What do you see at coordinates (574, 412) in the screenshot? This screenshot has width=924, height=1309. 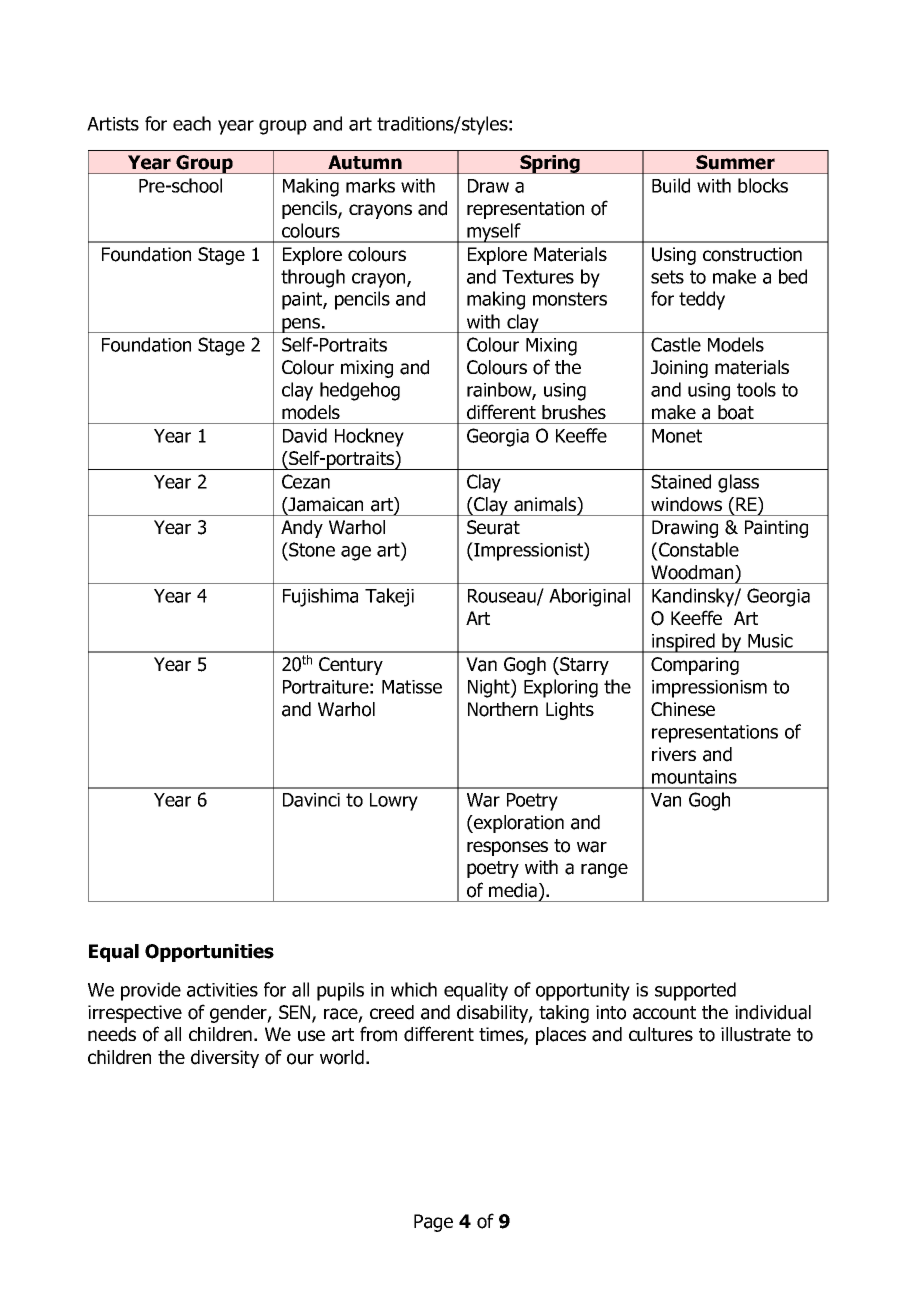 I see `brushes` at bounding box center [574, 412].
